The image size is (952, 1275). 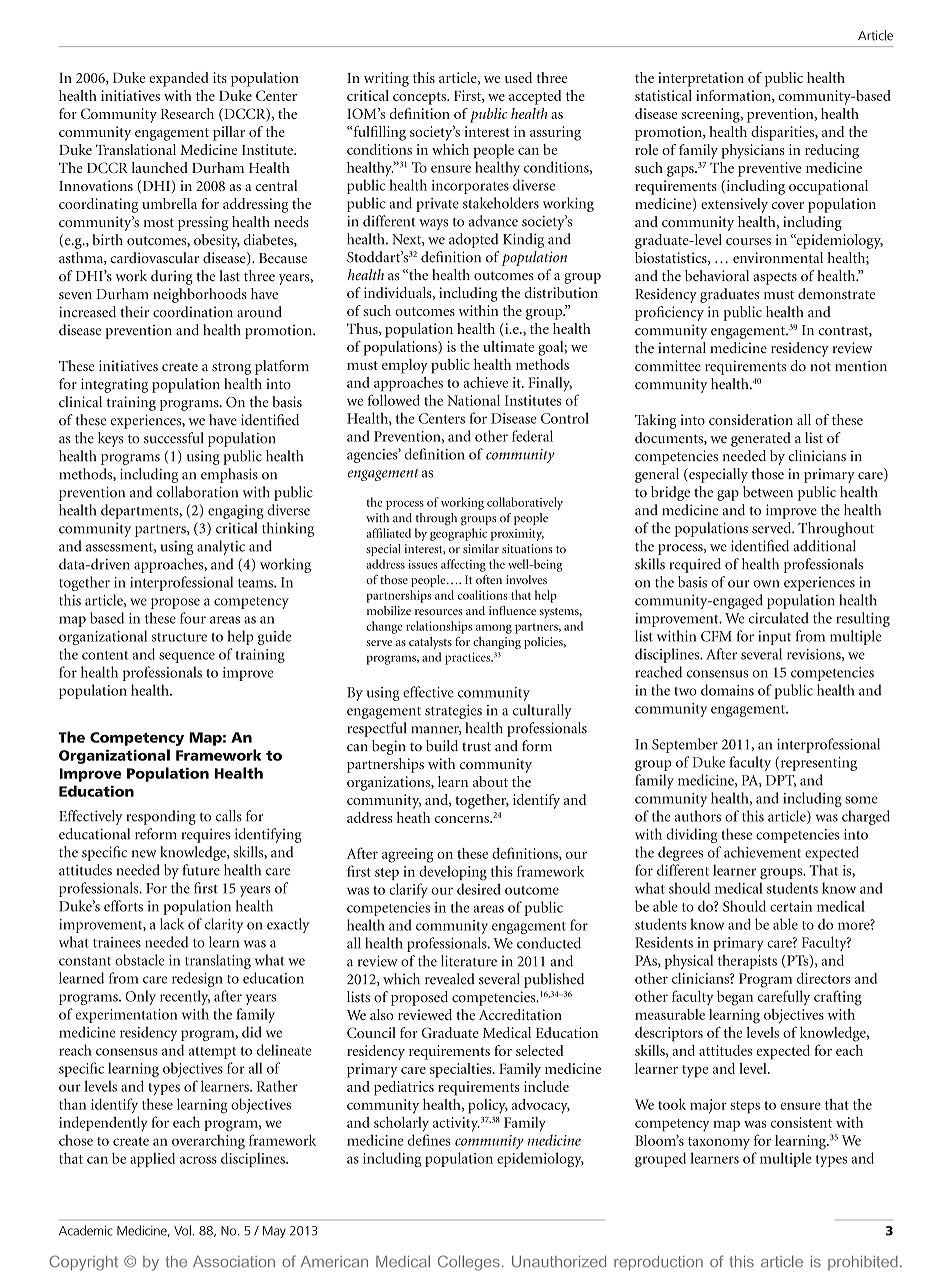 I want to click on Research, so click(x=187, y=113).
